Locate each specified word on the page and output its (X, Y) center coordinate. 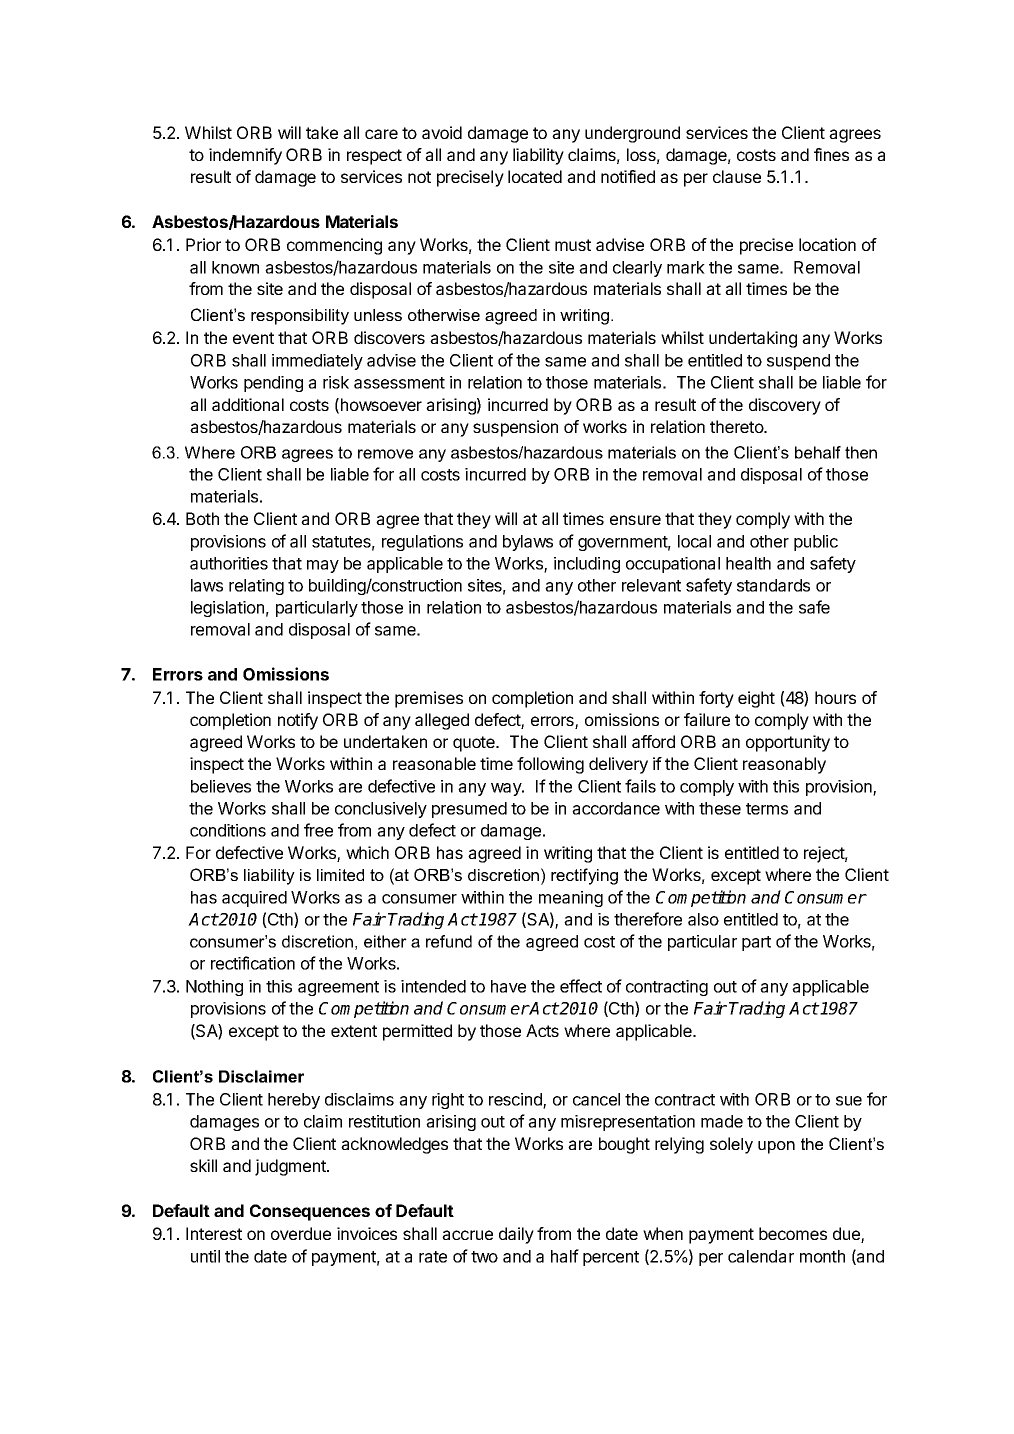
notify (298, 721)
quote (475, 744)
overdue (301, 1233)
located (535, 176)
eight (756, 699)
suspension (515, 428)
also (703, 919)
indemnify (245, 156)
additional (248, 404)
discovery (785, 406)
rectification (253, 963)
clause (737, 176)
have (508, 986)
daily (516, 1235)
